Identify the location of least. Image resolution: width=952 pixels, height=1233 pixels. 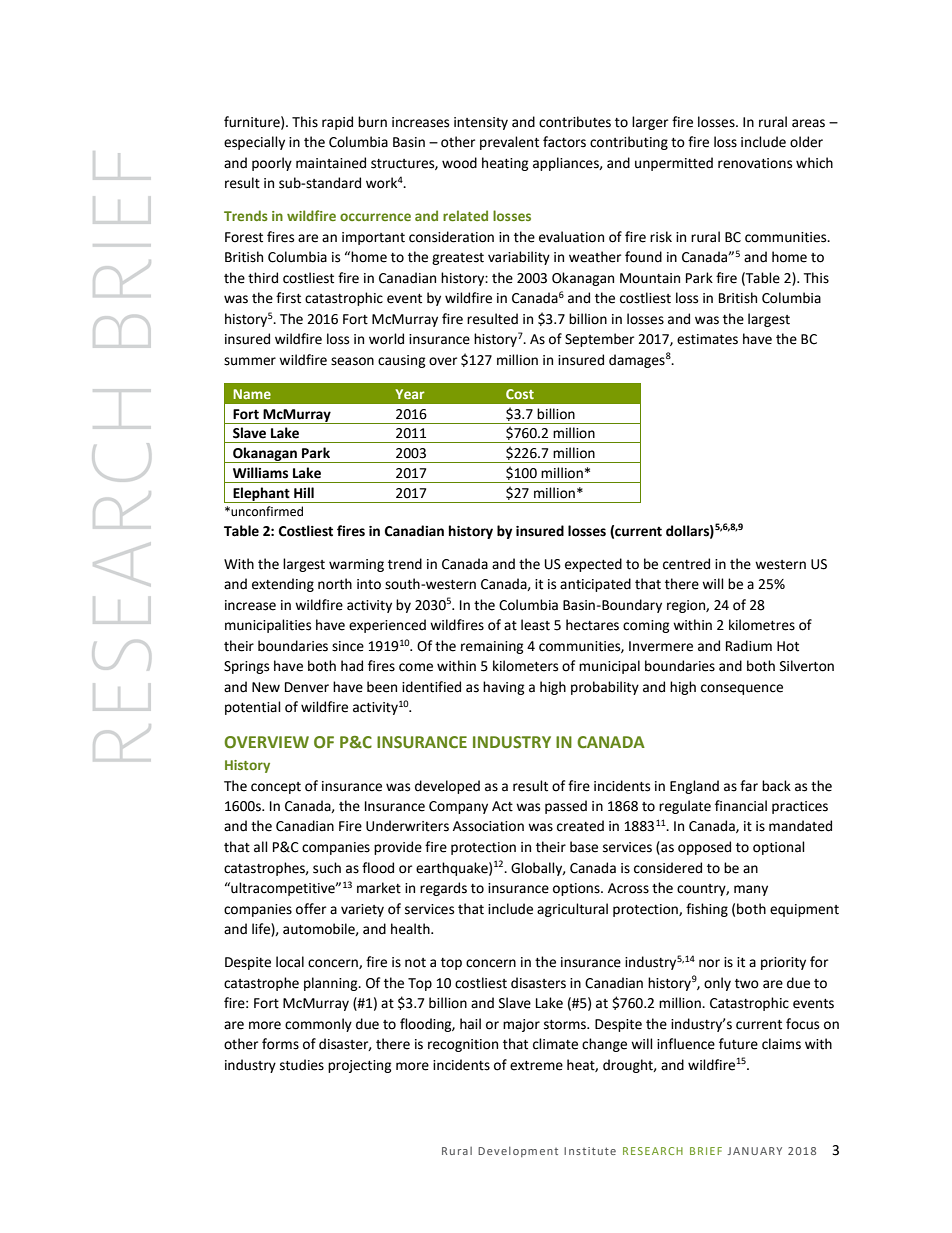
(535, 625).
